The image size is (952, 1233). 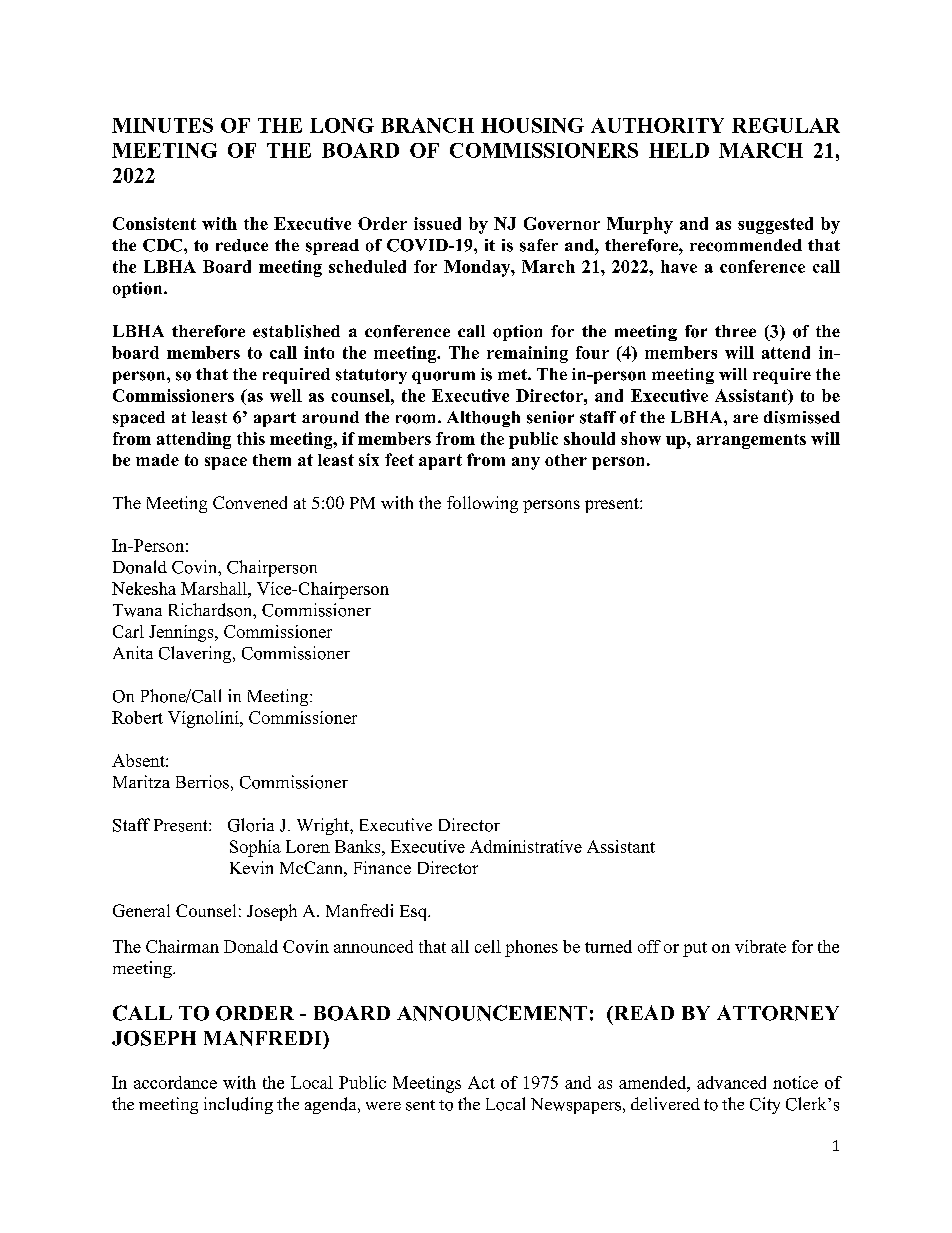 I want to click on following, so click(x=482, y=504).
